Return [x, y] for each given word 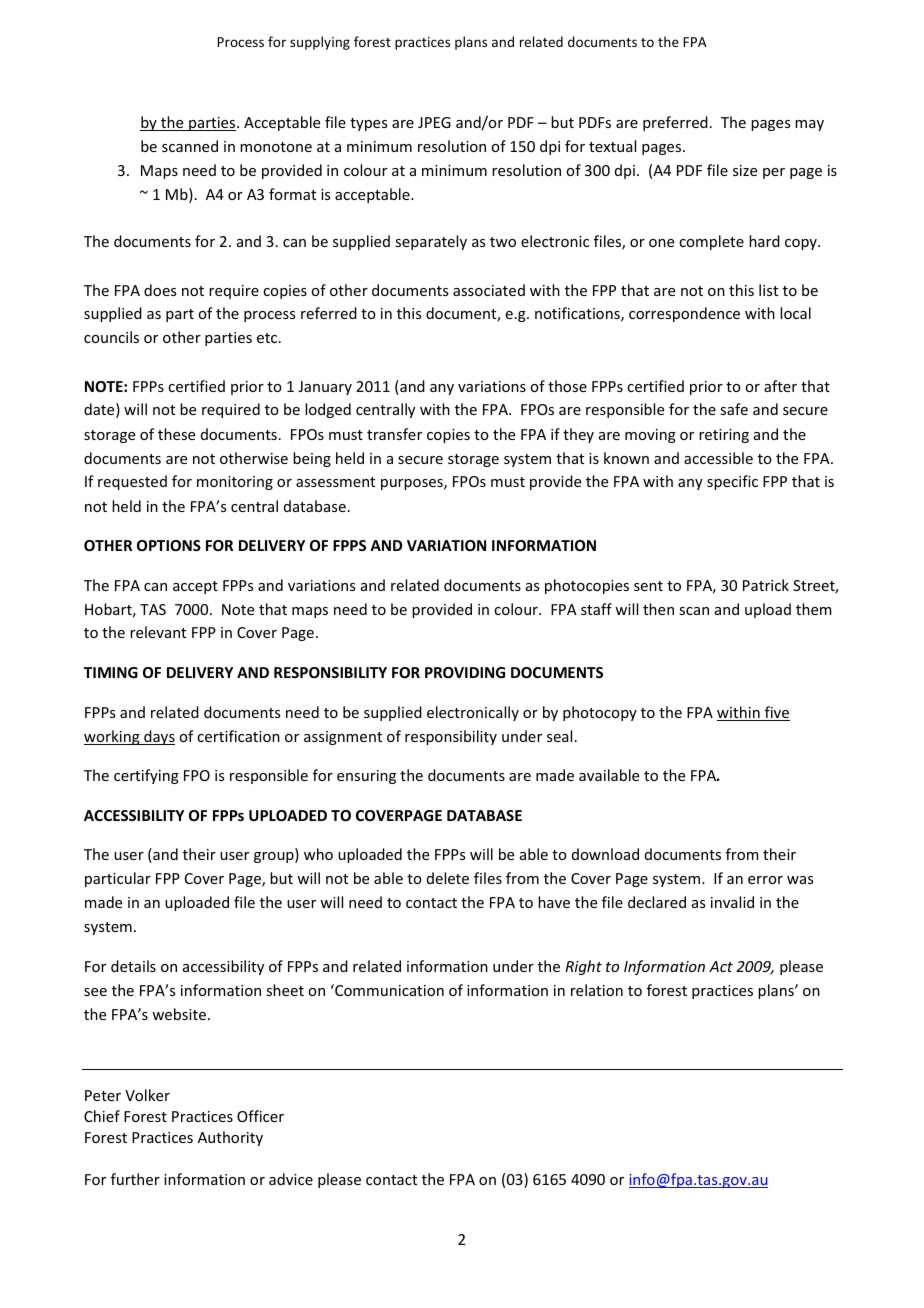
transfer [394, 434]
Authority [230, 1138]
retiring [724, 436]
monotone [276, 147]
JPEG [434, 122]
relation [597, 990]
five [776, 713]
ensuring [366, 777]
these [176, 434]
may [809, 125]
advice [291, 1179]
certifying [146, 776]
